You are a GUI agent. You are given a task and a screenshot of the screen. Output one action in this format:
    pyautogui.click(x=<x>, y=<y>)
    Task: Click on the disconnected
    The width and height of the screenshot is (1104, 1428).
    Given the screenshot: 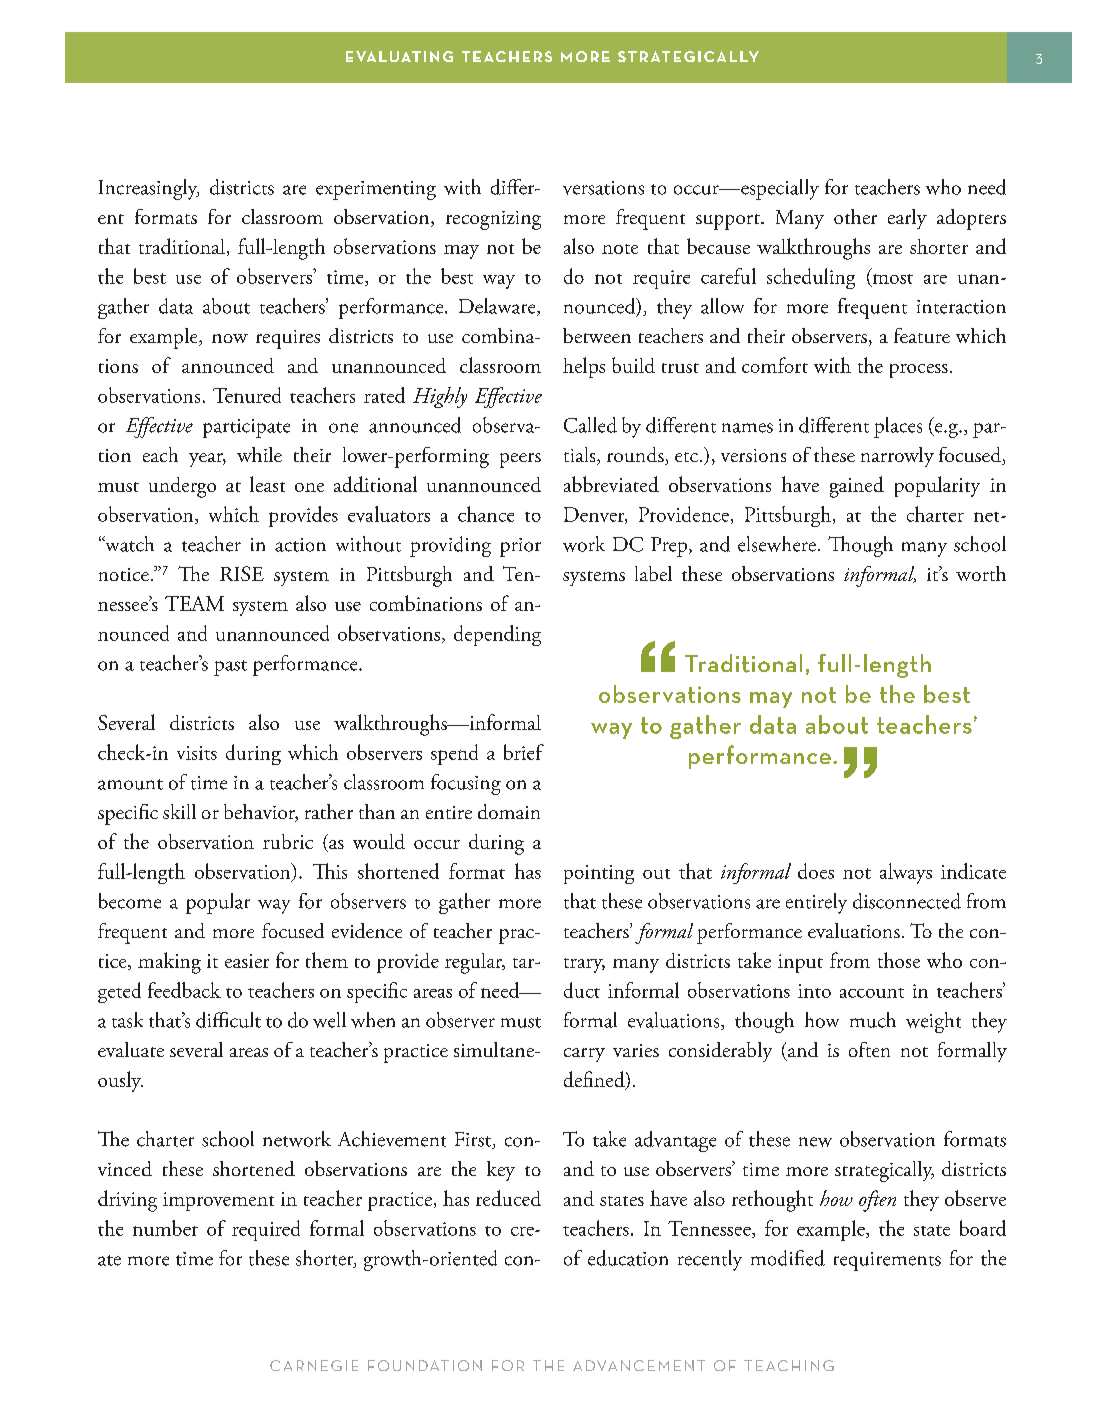 What is the action you would take?
    pyautogui.click(x=907, y=901)
